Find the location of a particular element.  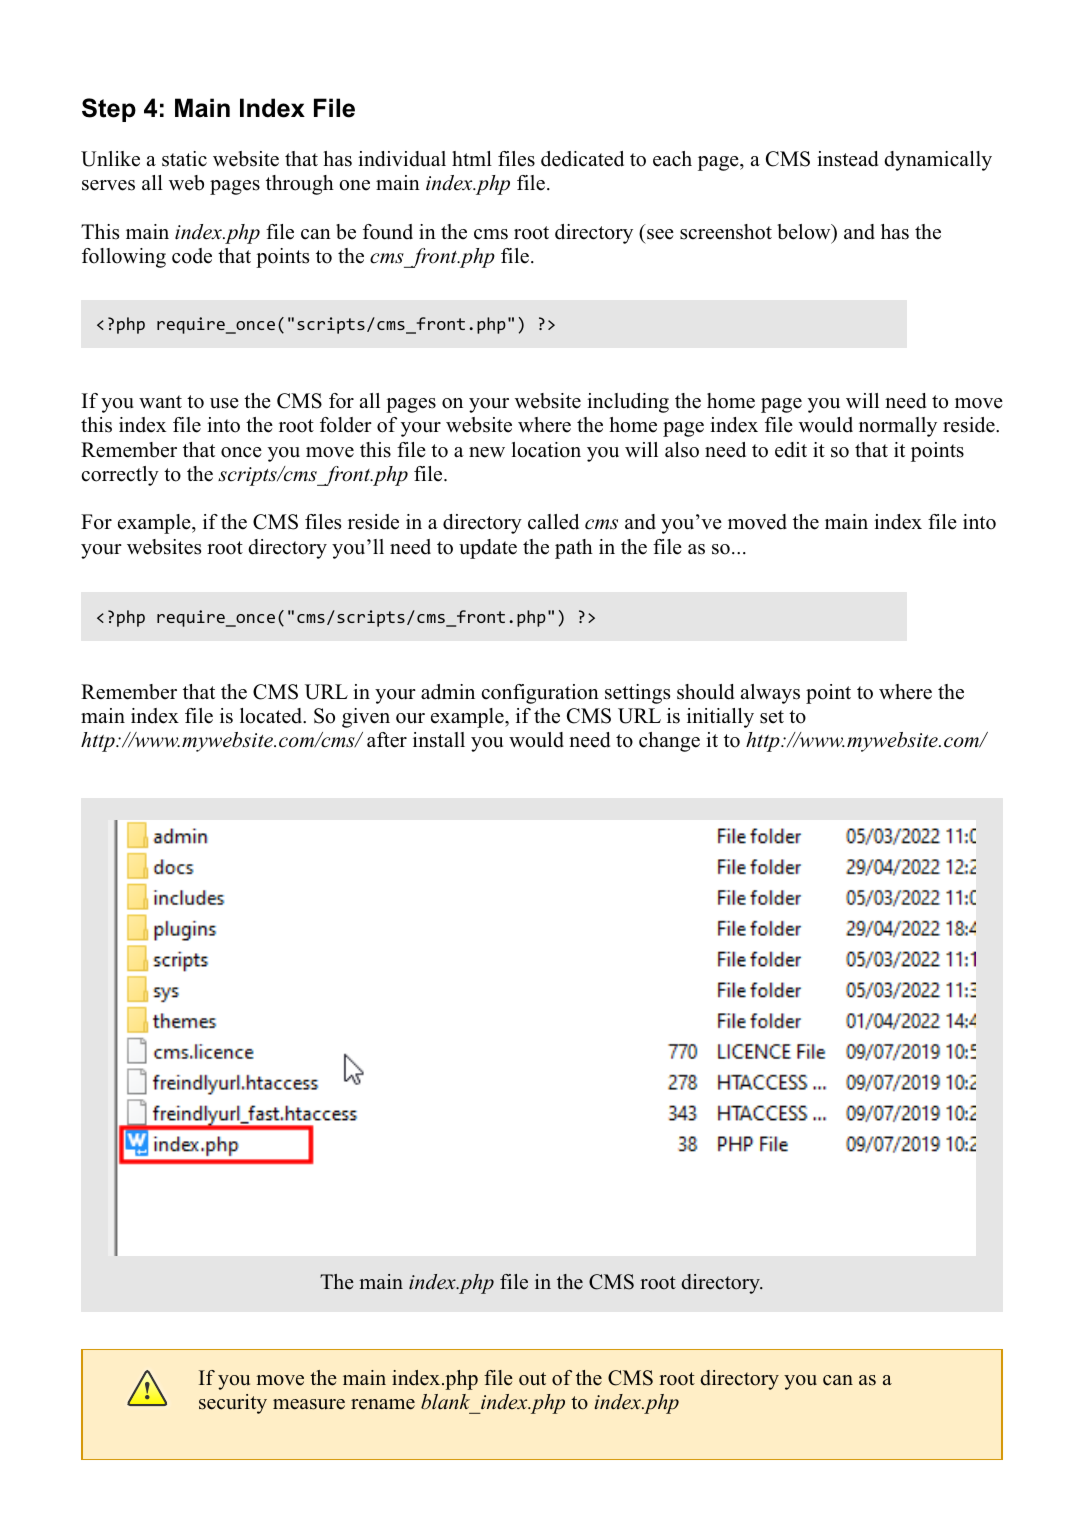

always is located at coordinates (770, 694).
